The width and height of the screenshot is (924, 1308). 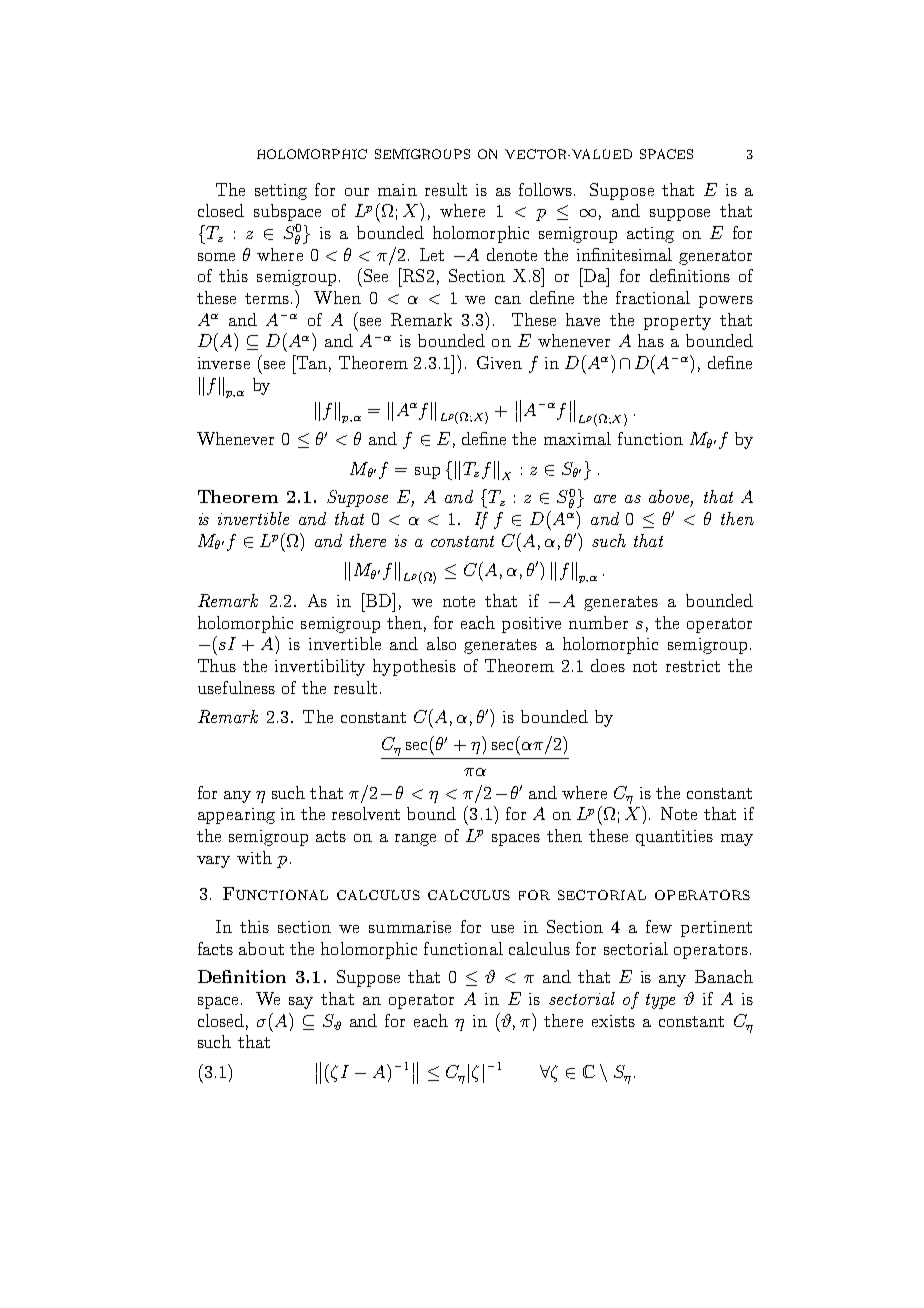 I want to click on setting, so click(x=281, y=192).
